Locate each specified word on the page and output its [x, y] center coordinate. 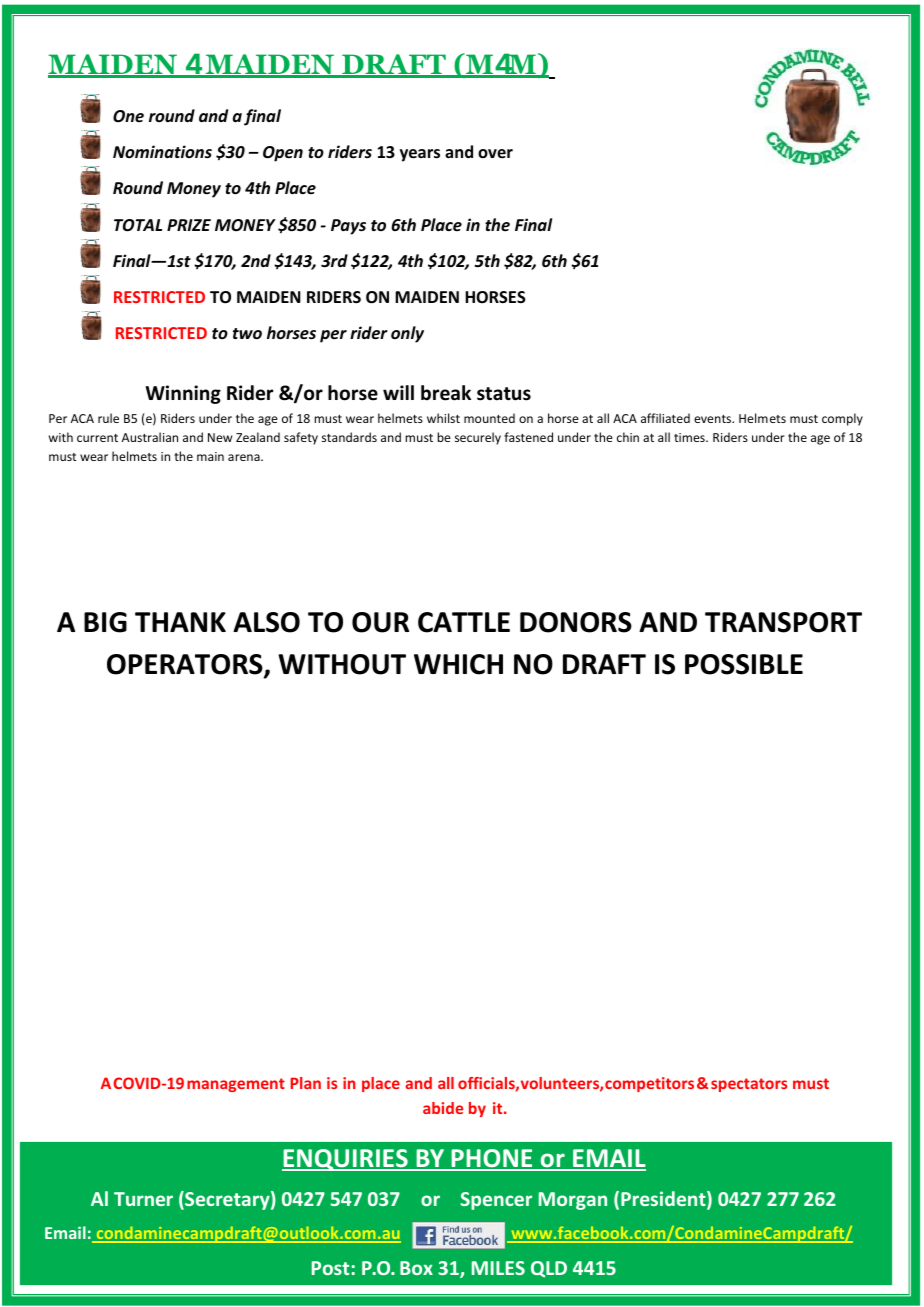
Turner [143, 1199]
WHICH [458, 664]
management [236, 1085]
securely [478, 438]
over [495, 153]
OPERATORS [186, 665]
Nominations [162, 151]
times [690, 437]
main [210, 456]
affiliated [665, 418]
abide [443, 1108]
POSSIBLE [744, 664]
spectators [749, 1085]
